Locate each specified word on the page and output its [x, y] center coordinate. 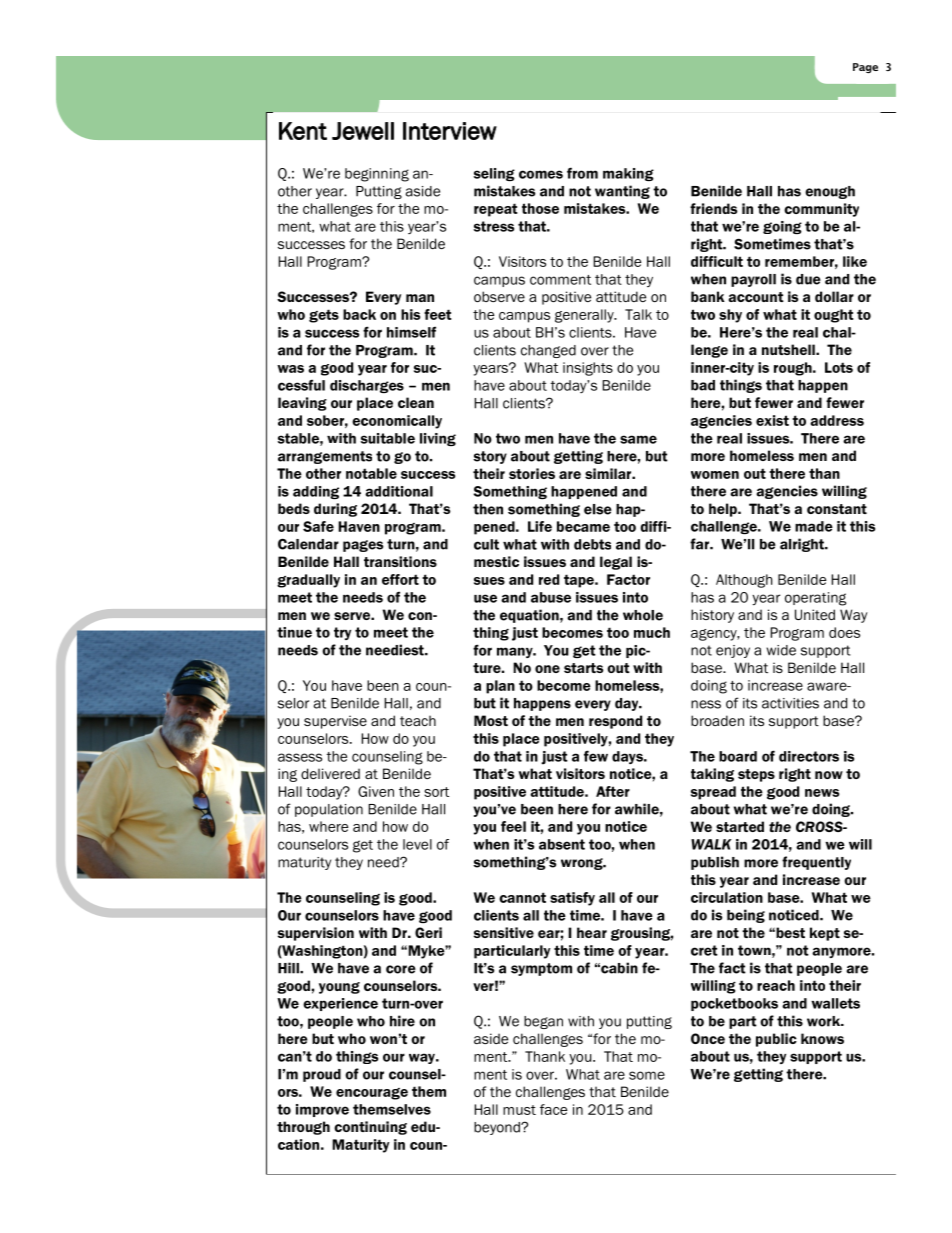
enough [830, 192]
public [776, 1040]
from [582, 173]
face [553, 1109]
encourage [372, 1094]
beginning [377, 175]
